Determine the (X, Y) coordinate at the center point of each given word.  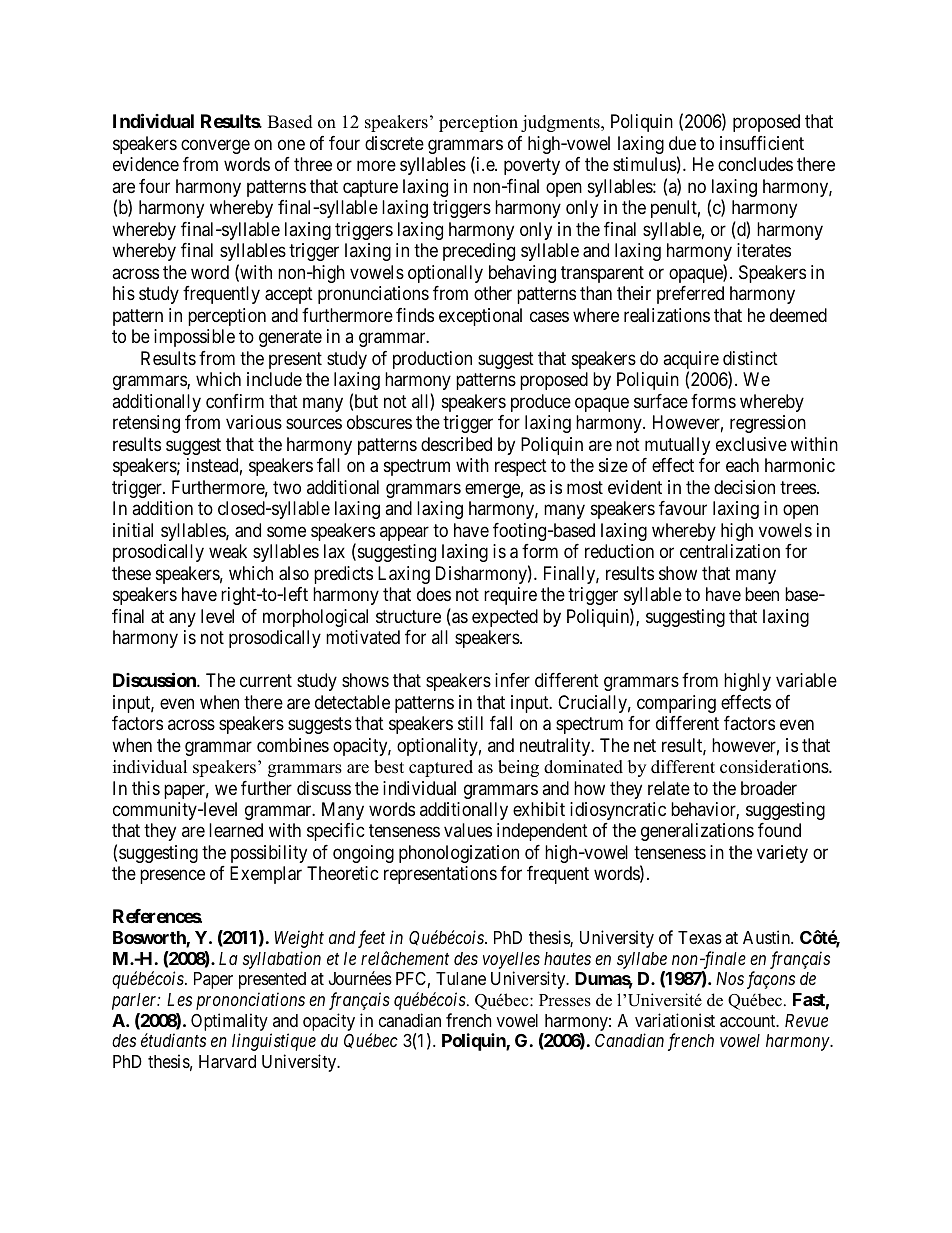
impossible (194, 338)
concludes (755, 164)
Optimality (229, 1022)
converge (215, 146)
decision (744, 487)
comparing (676, 704)
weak (228, 551)
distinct (750, 358)
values (468, 830)
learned (236, 830)
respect (521, 467)
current (266, 680)
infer (512, 680)
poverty (532, 167)
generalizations (697, 832)
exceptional (480, 317)
